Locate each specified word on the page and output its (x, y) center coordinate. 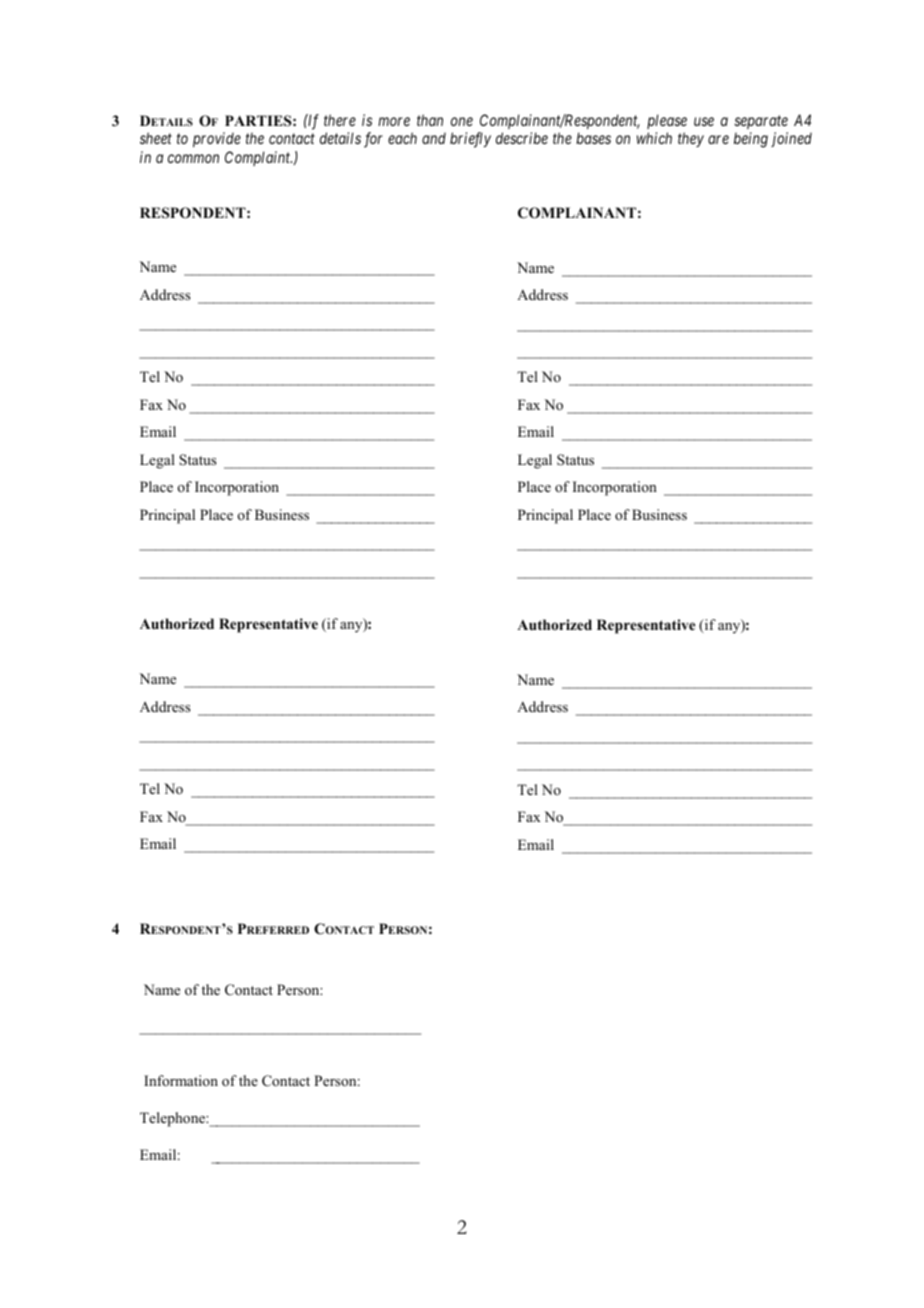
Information (181, 1080)
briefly (470, 140)
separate (761, 122)
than (430, 120)
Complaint (258, 158)
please (667, 121)
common (193, 158)
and (434, 138)
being (751, 140)
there (340, 120)
